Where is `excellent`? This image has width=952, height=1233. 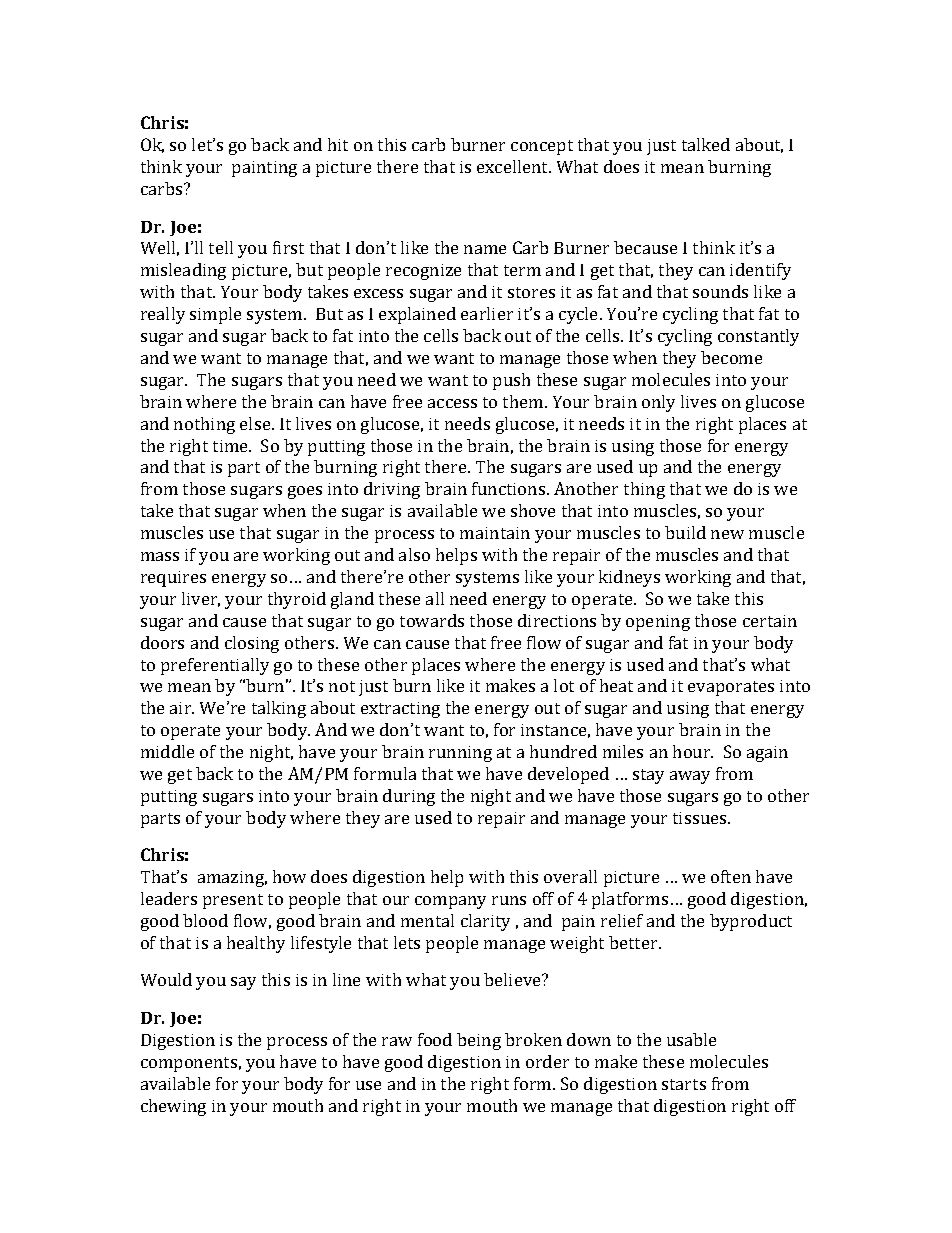
excellent is located at coordinates (514, 166).
